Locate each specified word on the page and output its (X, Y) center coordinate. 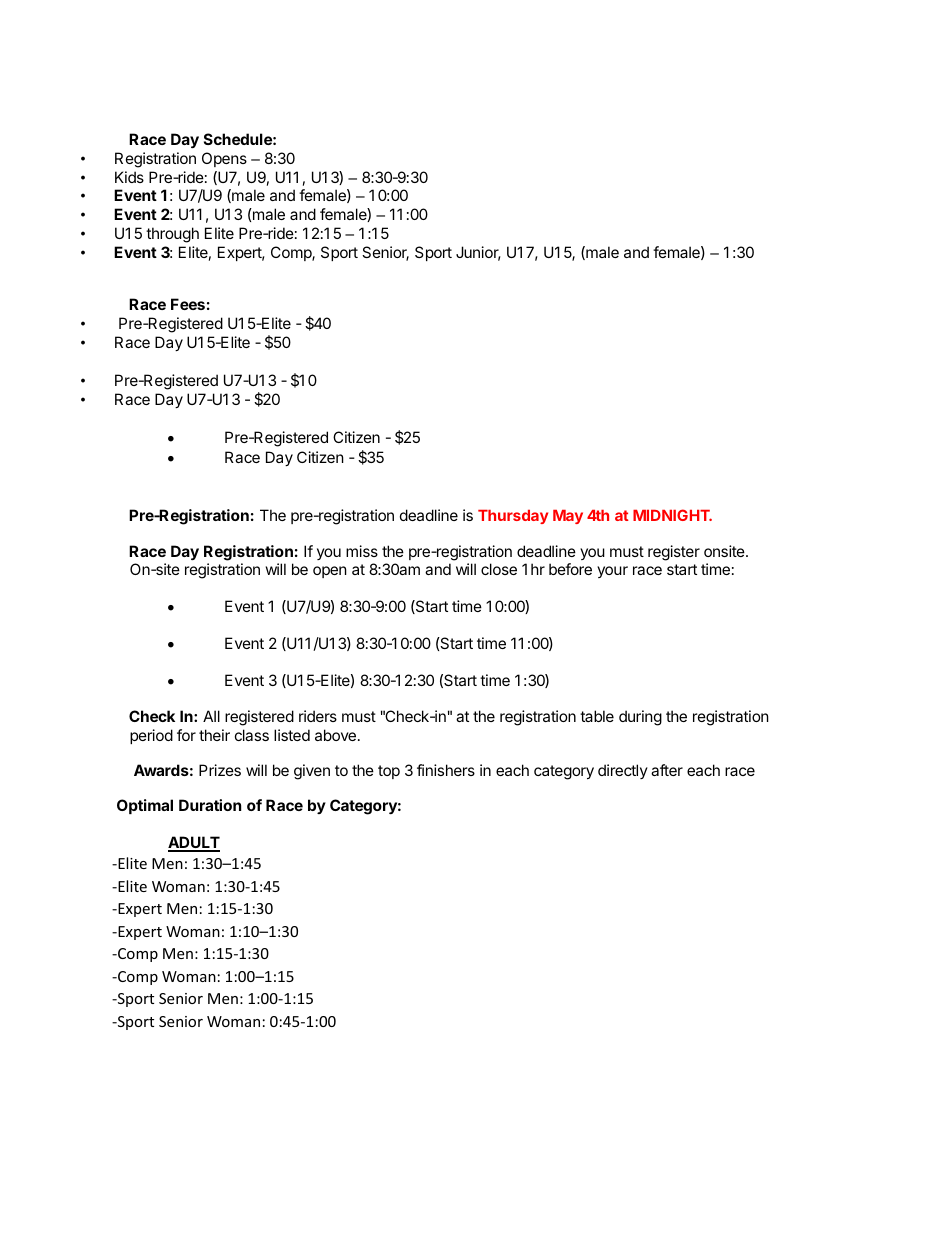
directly (623, 771)
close (499, 569)
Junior (478, 253)
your (612, 572)
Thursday (513, 517)
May (568, 517)
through (172, 235)
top (389, 772)
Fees (188, 304)
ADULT (194, 843)
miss (362, 551)
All (211, 716)
